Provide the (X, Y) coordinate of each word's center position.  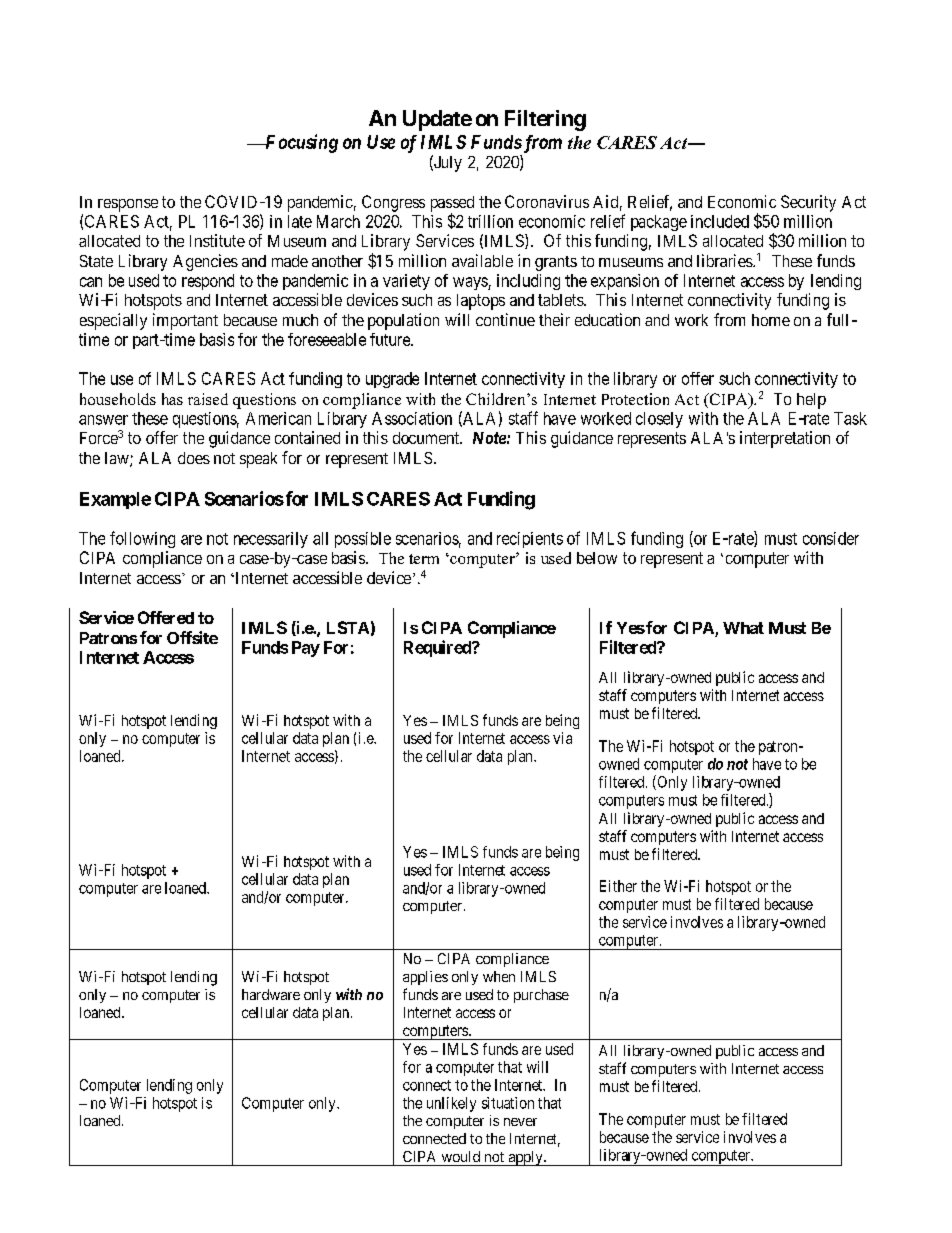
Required (438, 648)
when (499, 976)
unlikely (451, 1104)
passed (452, 205)
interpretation (785, 439)
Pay (306, 649)
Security (808, 203)
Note (489, 438)
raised (208, 399)
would (461, 1156)
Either (618, 886)
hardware (271, 994)
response (128, 205)
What (743, 628)
